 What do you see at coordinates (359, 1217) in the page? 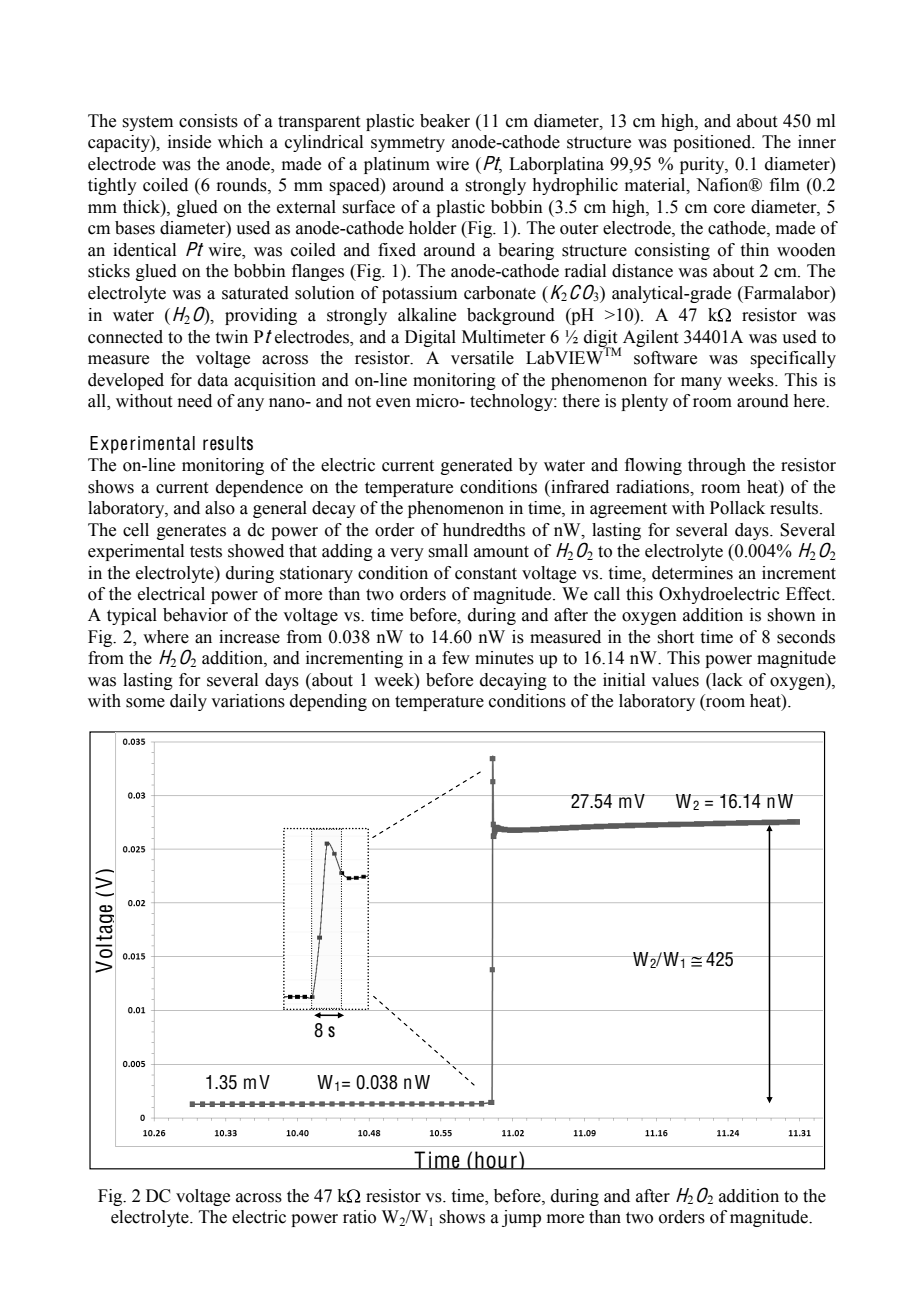
I see `ratio` at bounding box center [359, 1217].
